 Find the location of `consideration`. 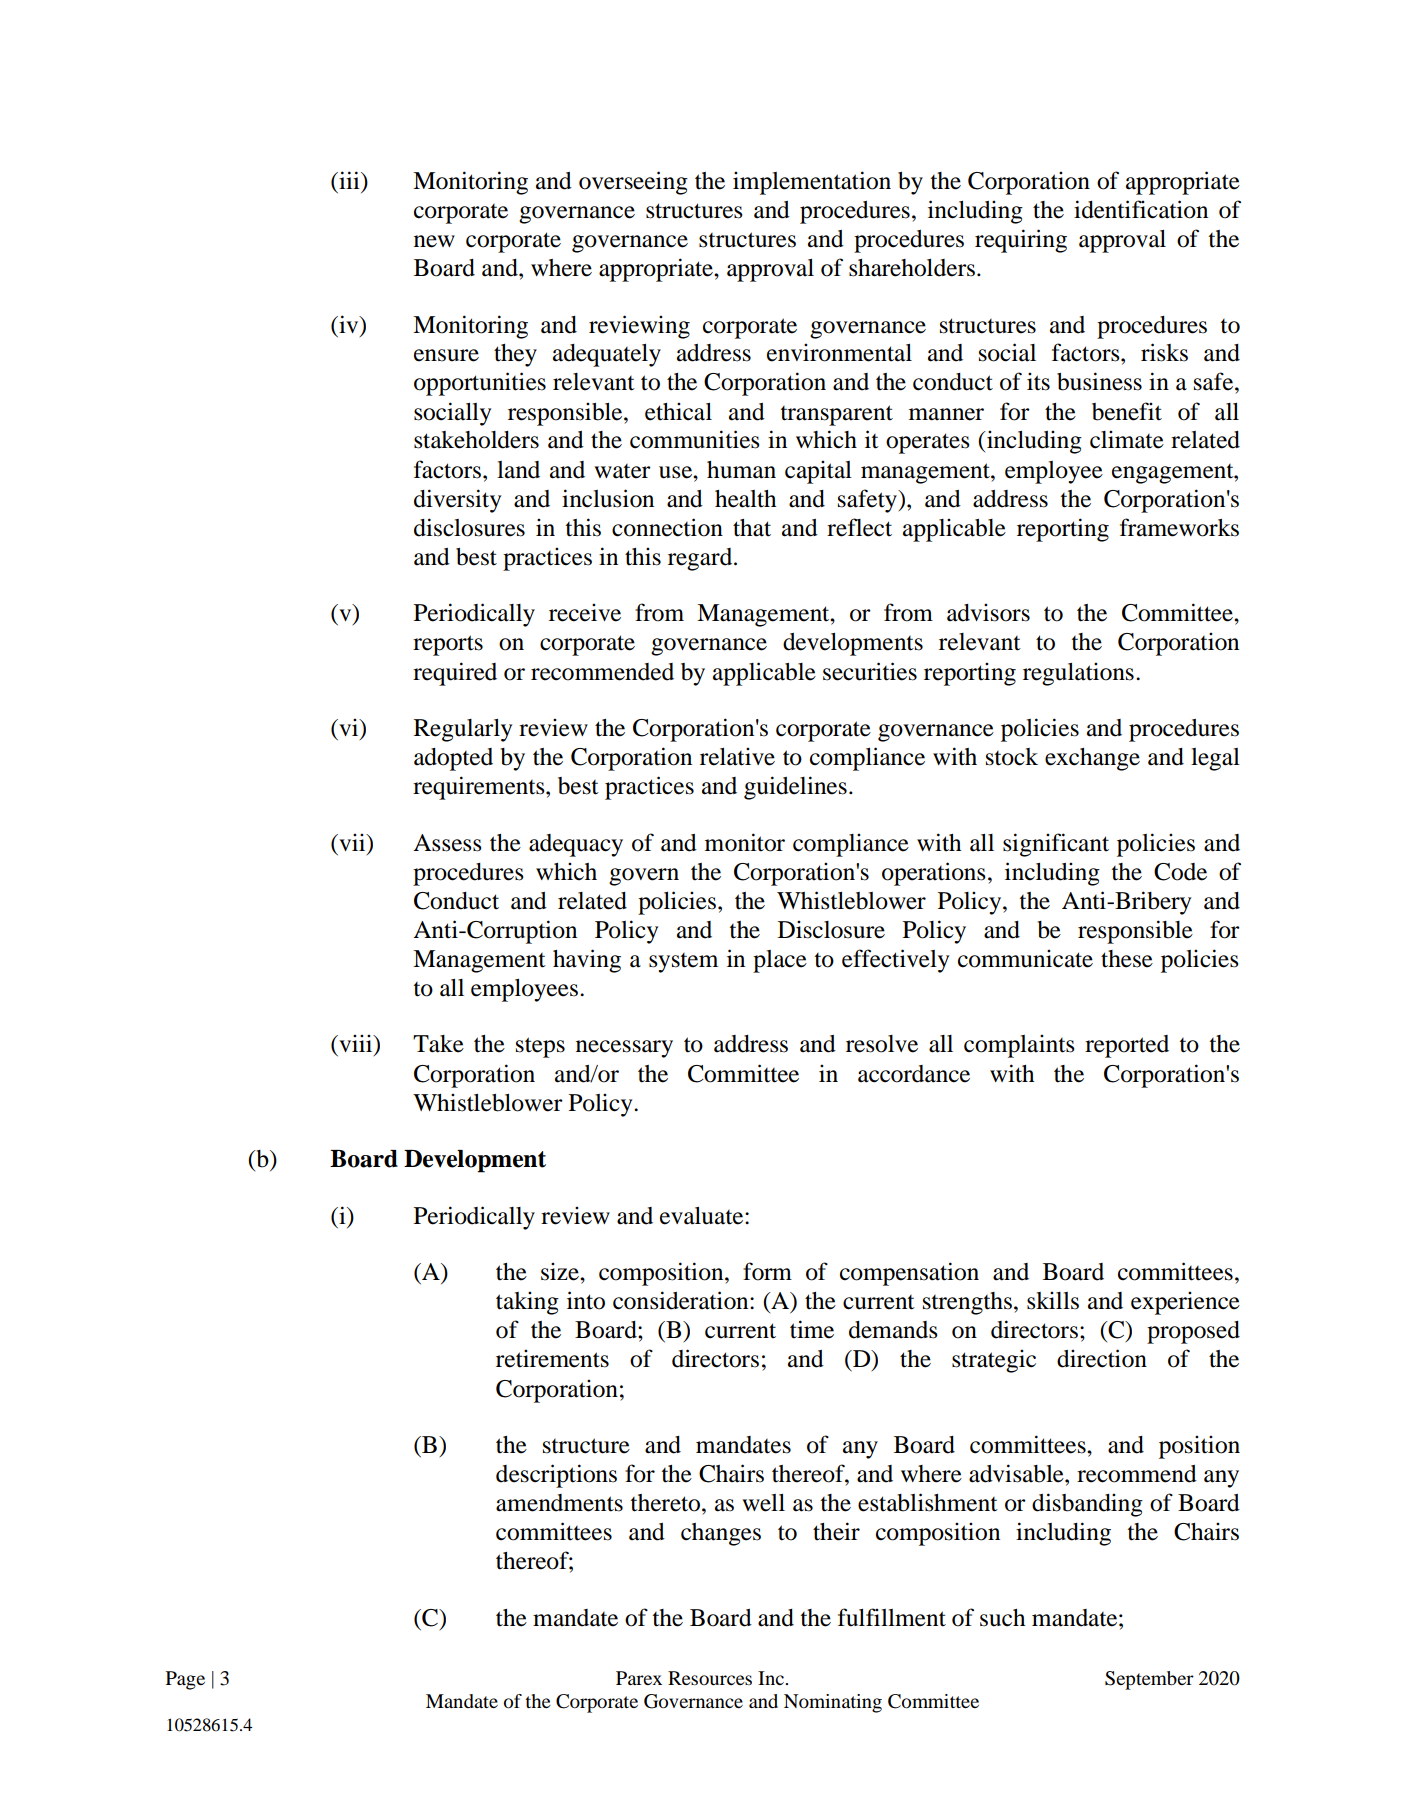

consideration is located at coordinates (682, 1300).
